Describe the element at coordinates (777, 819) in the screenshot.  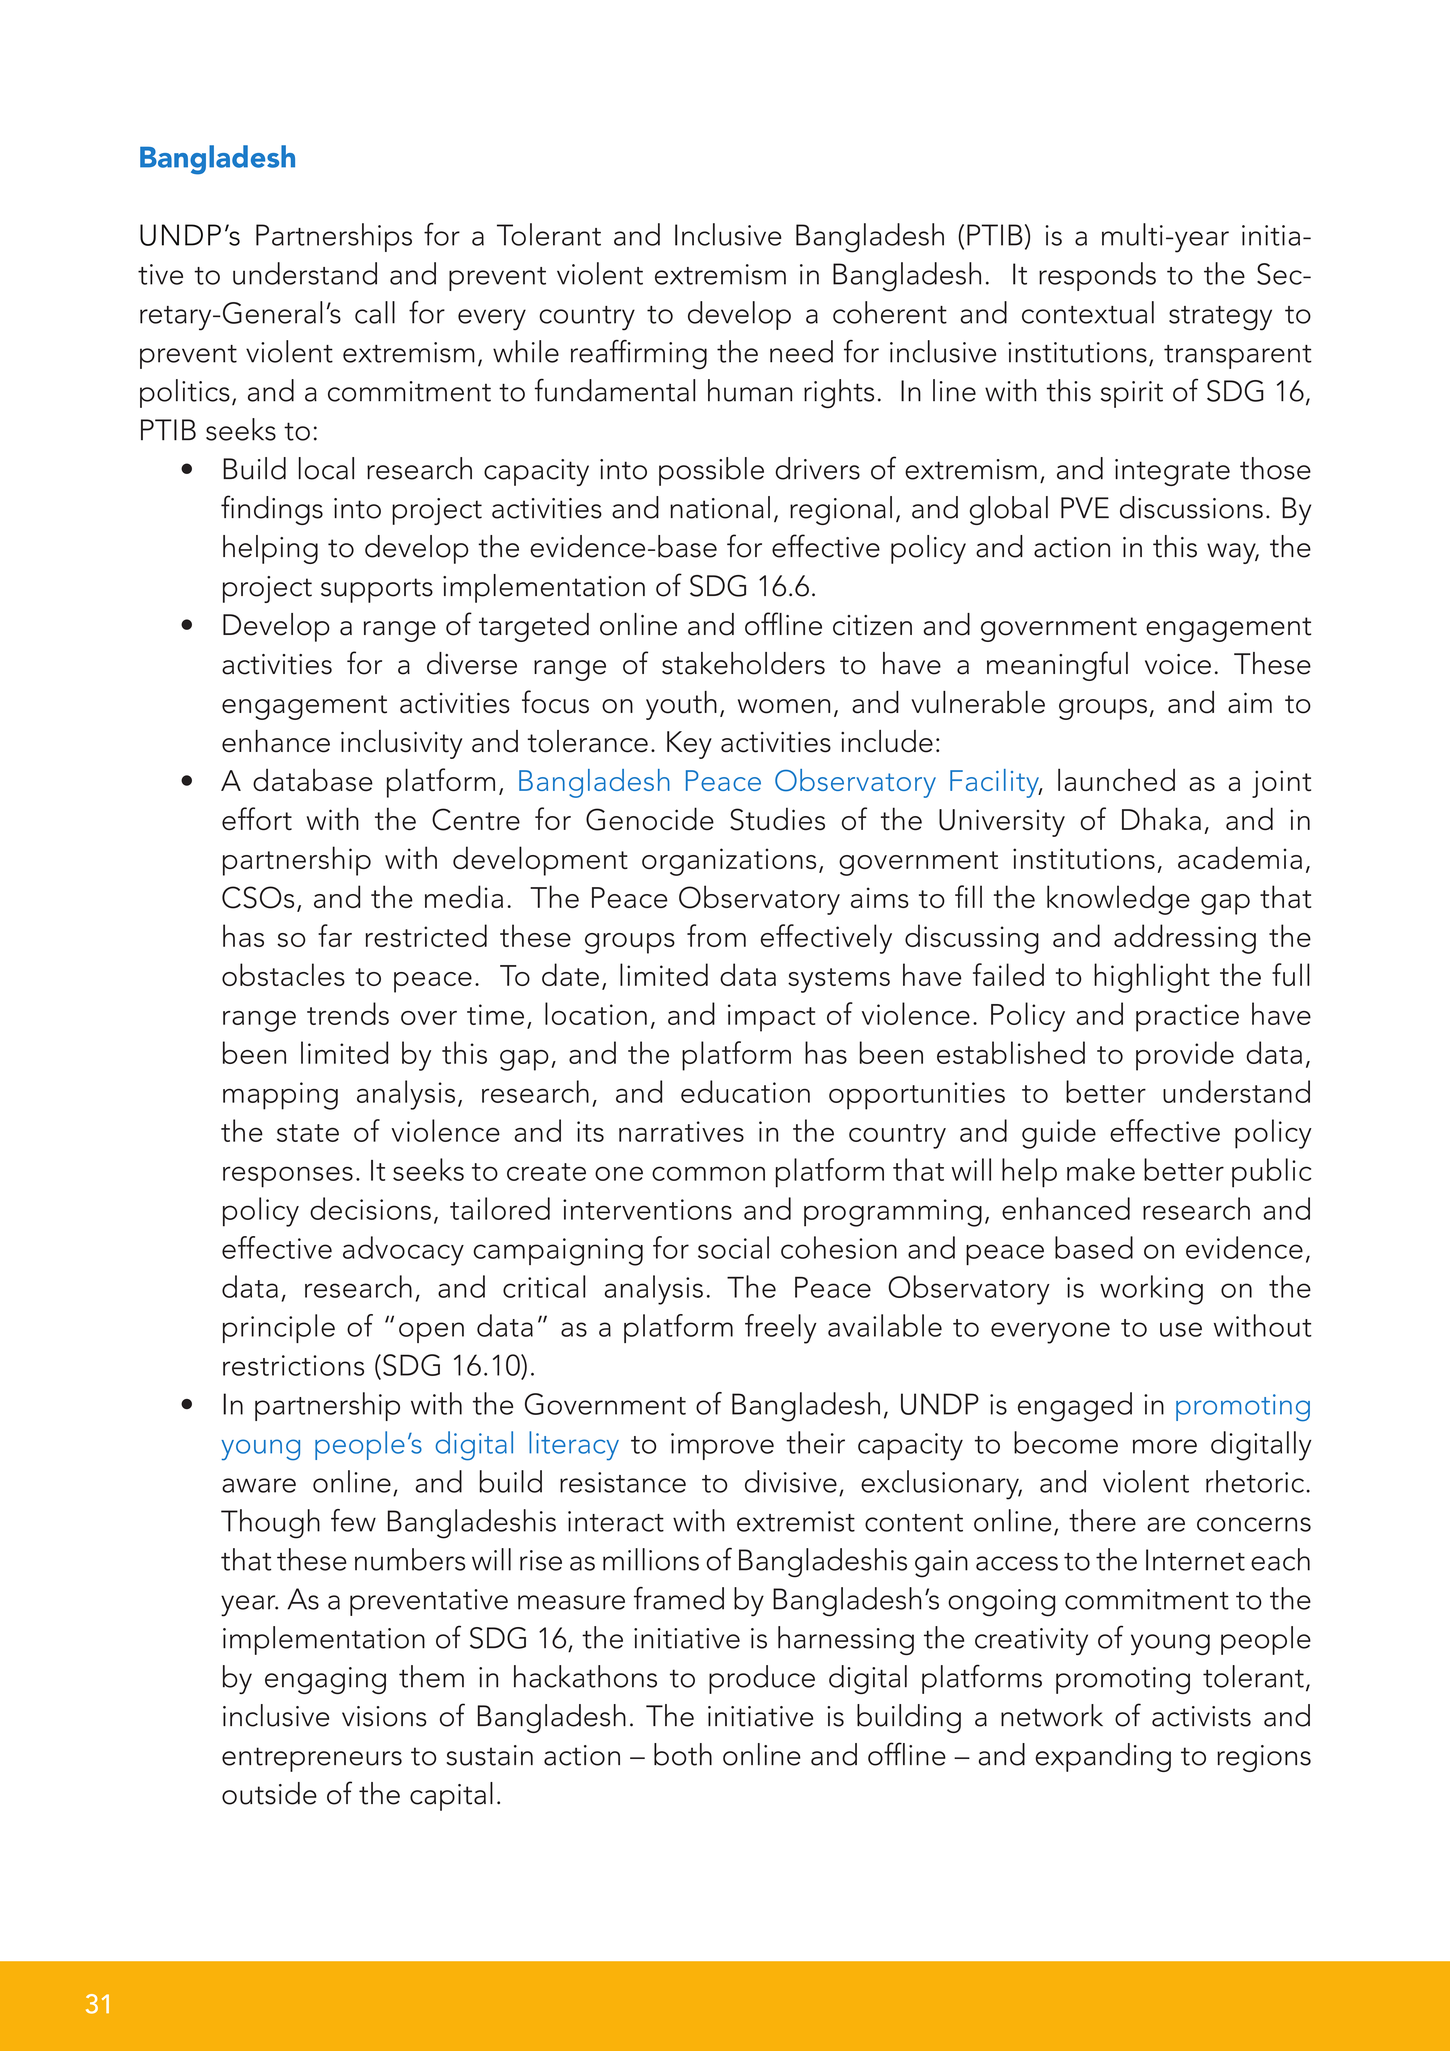
I see `Studies` at that location.
